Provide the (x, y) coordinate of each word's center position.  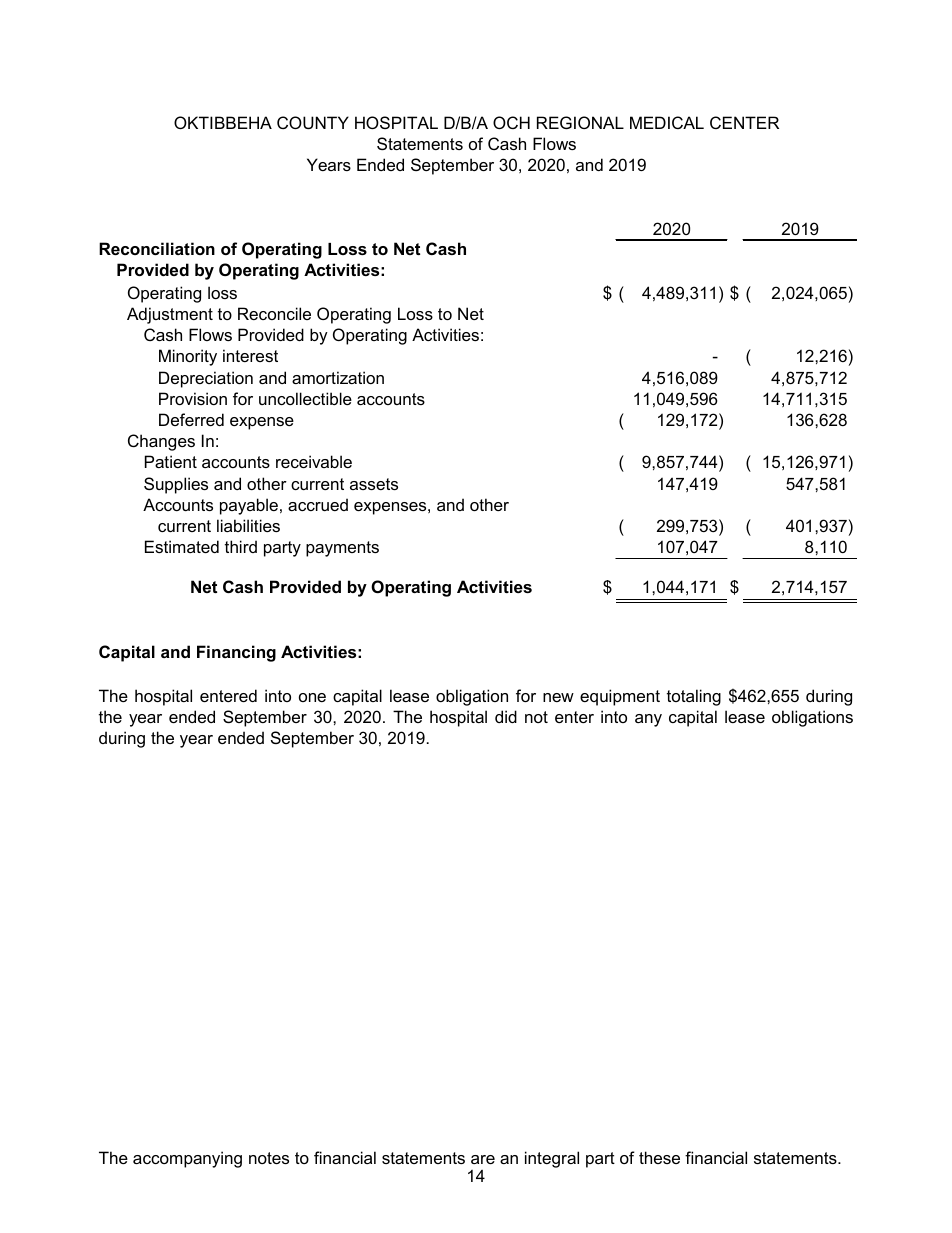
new (558, 697)
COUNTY (313, 122)
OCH (511, 122)
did (506, 716)
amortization (338, 377)
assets (374, 484)
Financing (236, 653)
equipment (620, 697)
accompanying (187, 1159)
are (483, 1159)
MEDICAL (667, 122)
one (312, 697)
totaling (694, 697)
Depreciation (206, 379)
